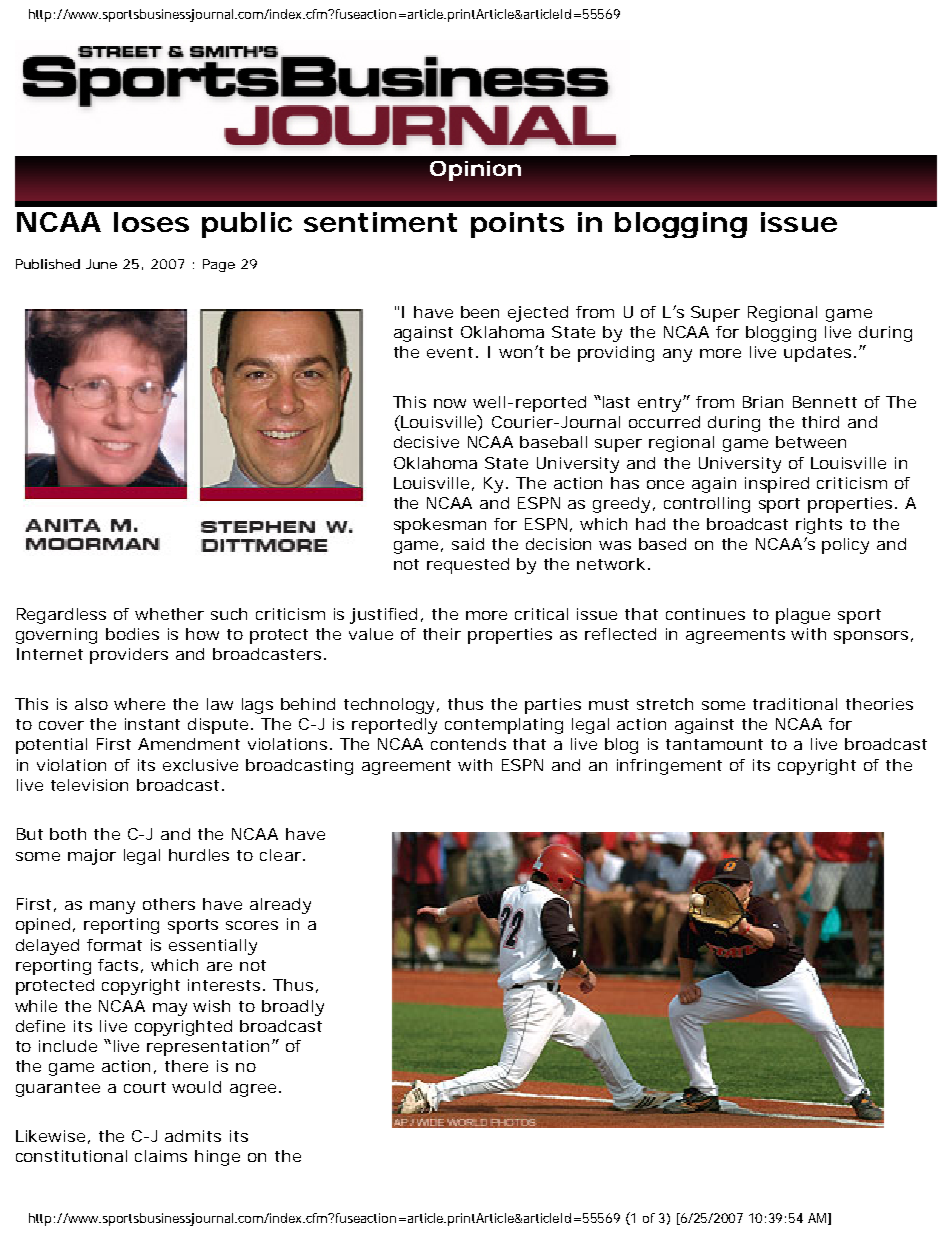 Image resolution: width=952 pixels, height=1233 pixels. Describe the element at coordinates (50, 654) in the document. I see `Internet` at that location.
